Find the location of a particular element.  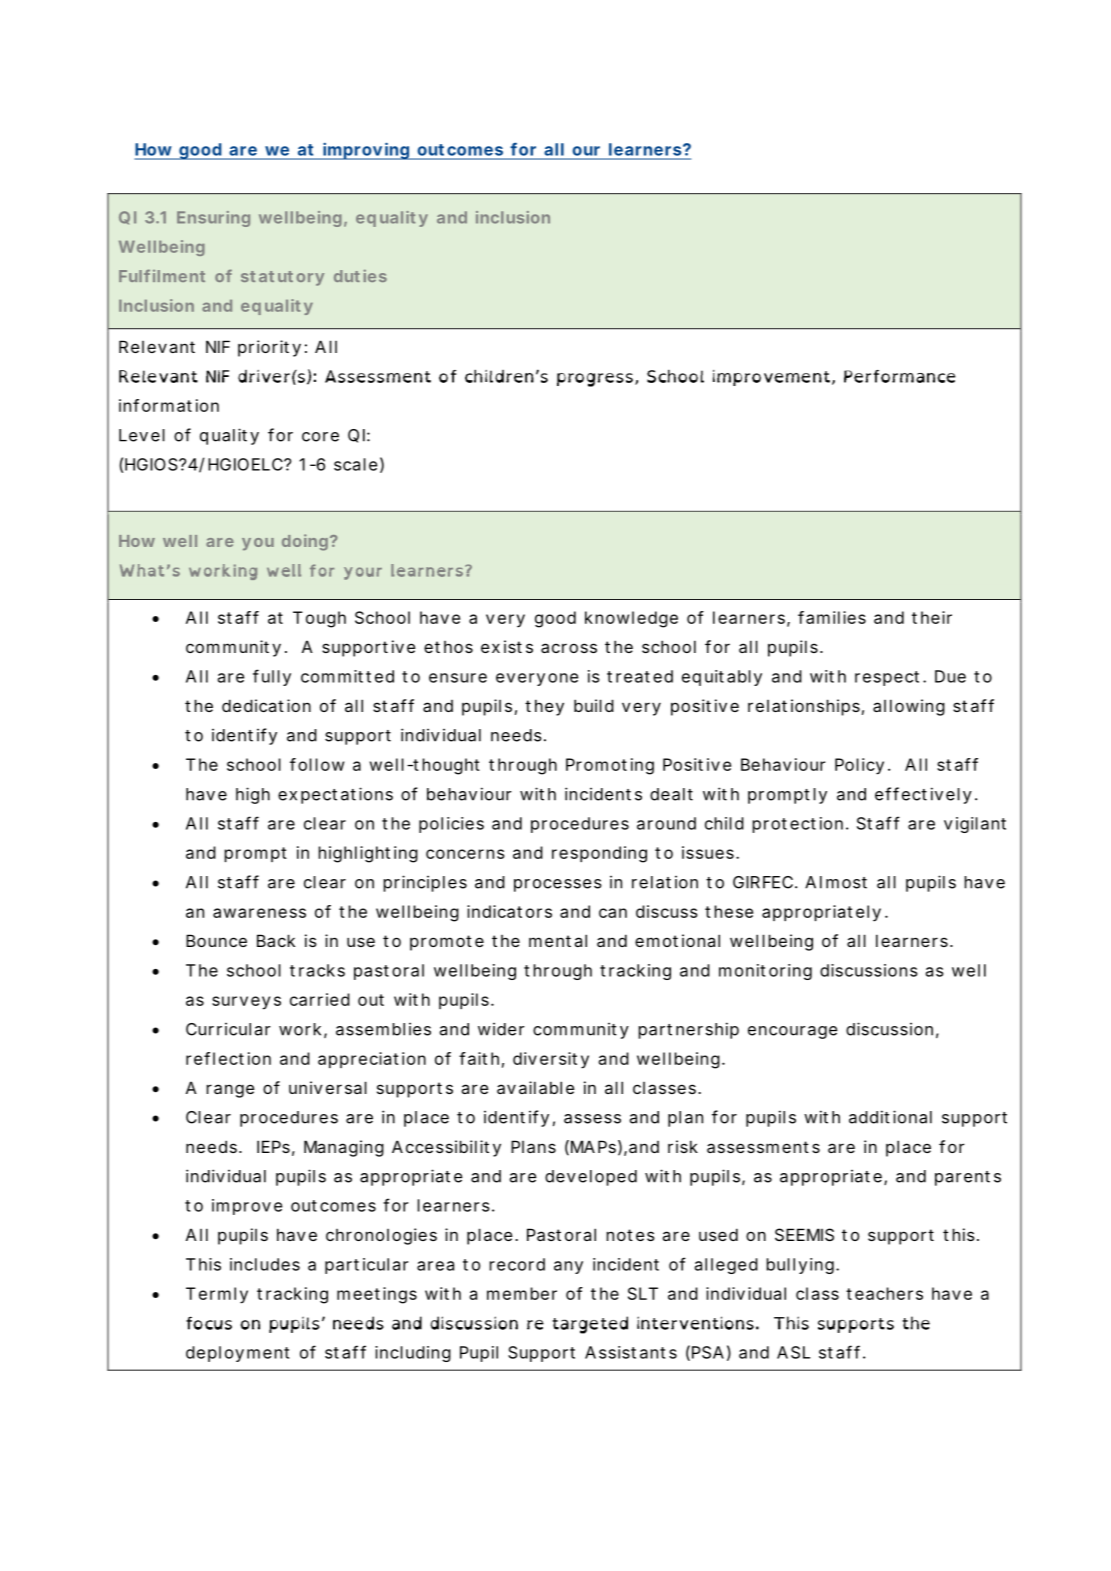

teachers is located at coordinates (884, 1293).
